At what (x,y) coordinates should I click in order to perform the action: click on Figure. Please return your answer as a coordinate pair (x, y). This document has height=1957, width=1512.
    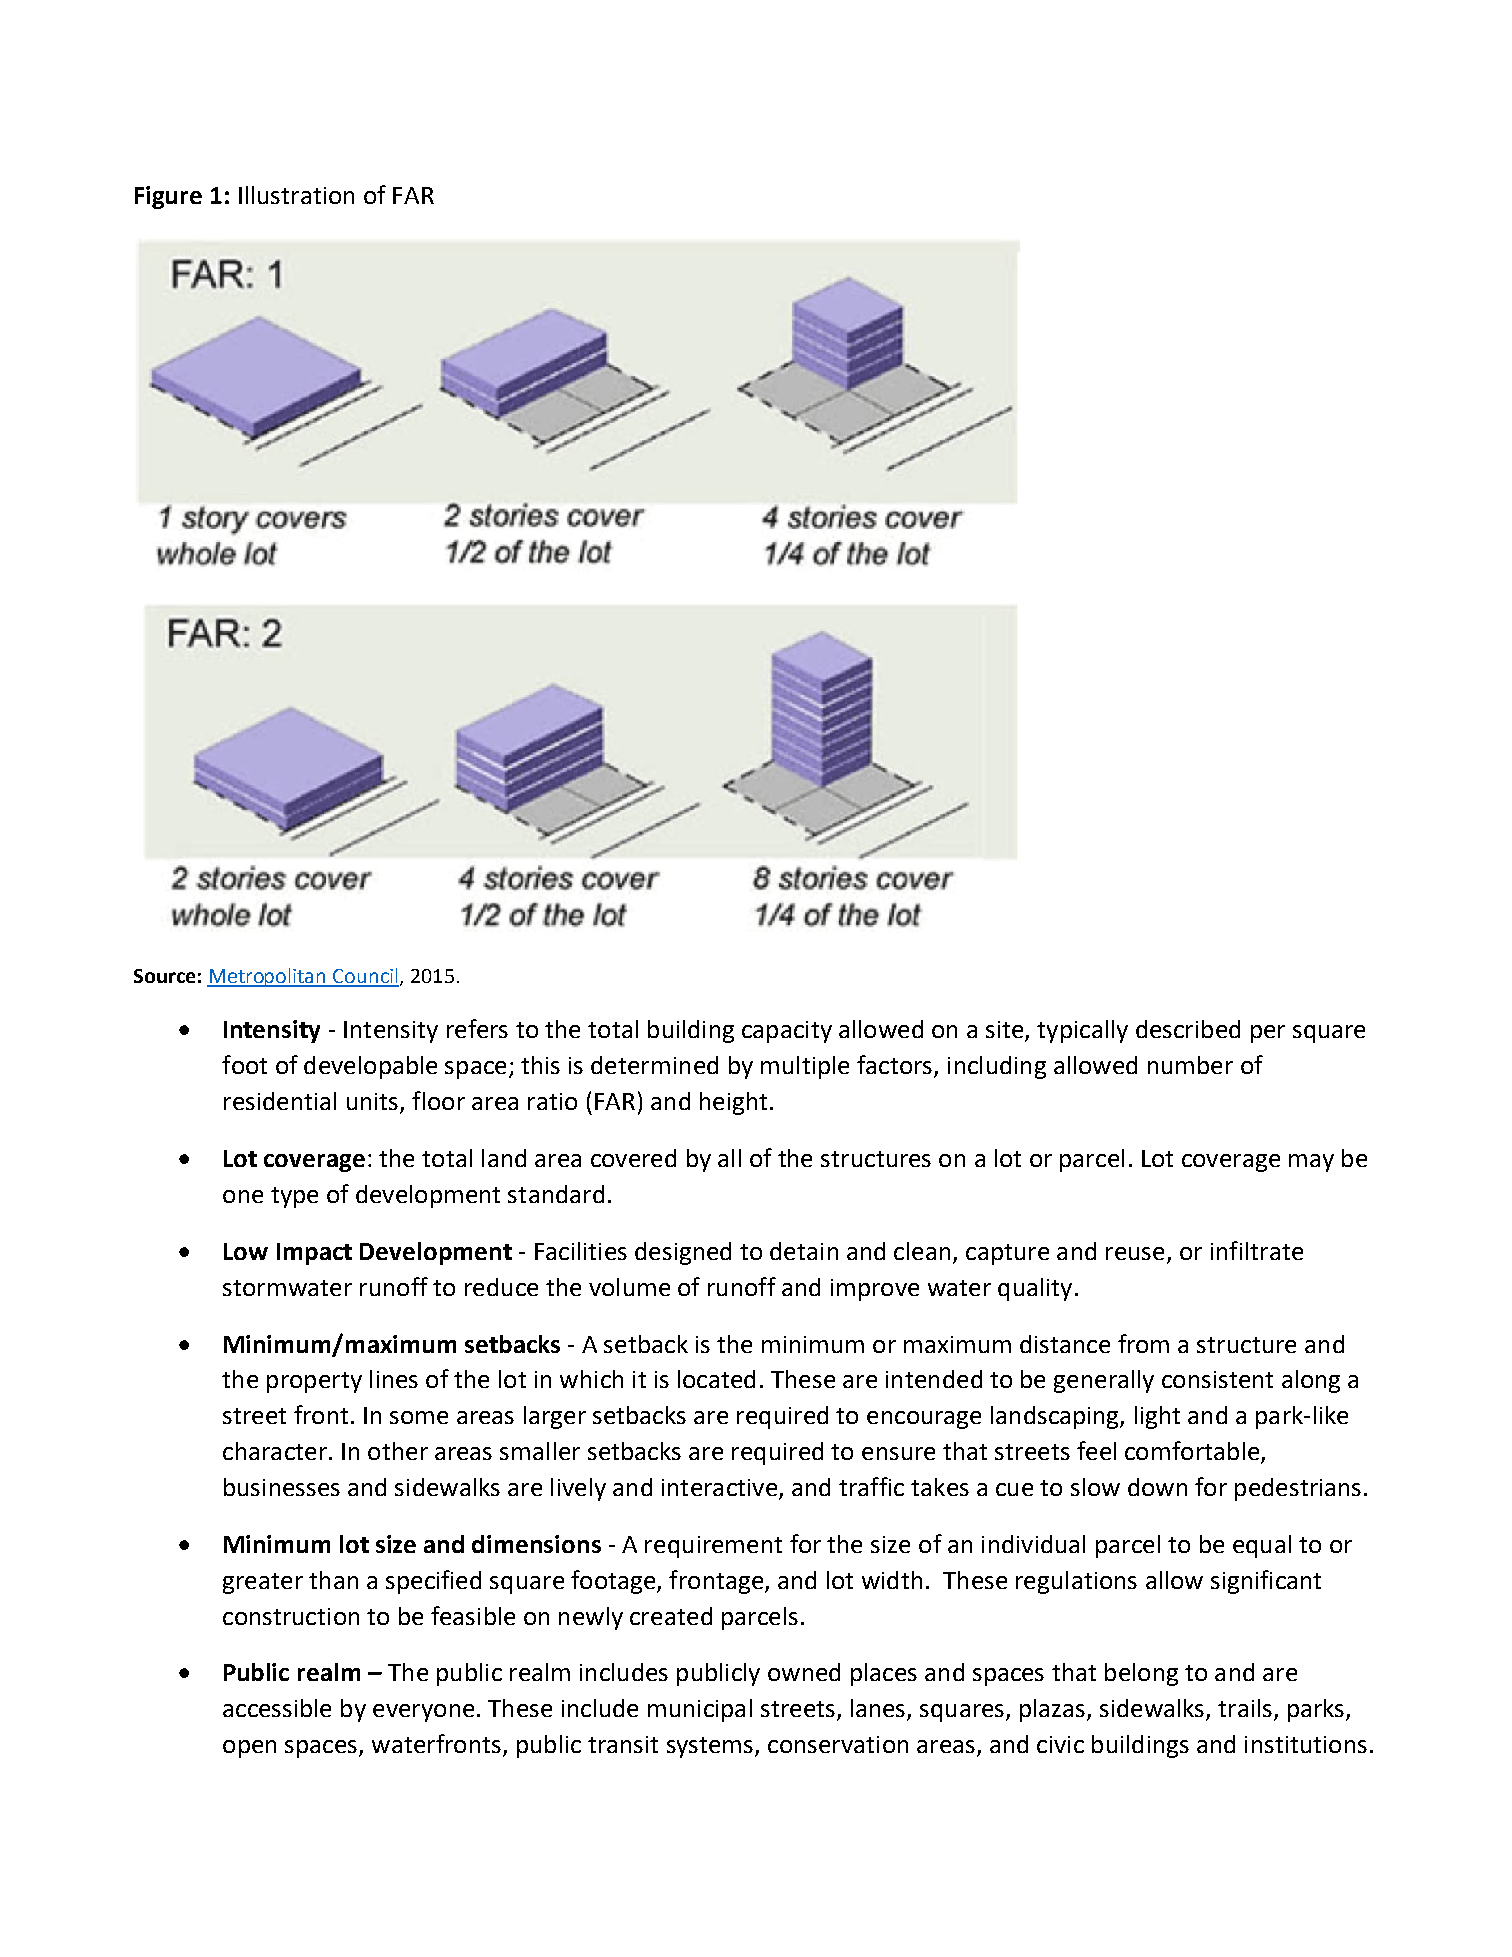
    Looking at the image, I should click on (168, 197).
